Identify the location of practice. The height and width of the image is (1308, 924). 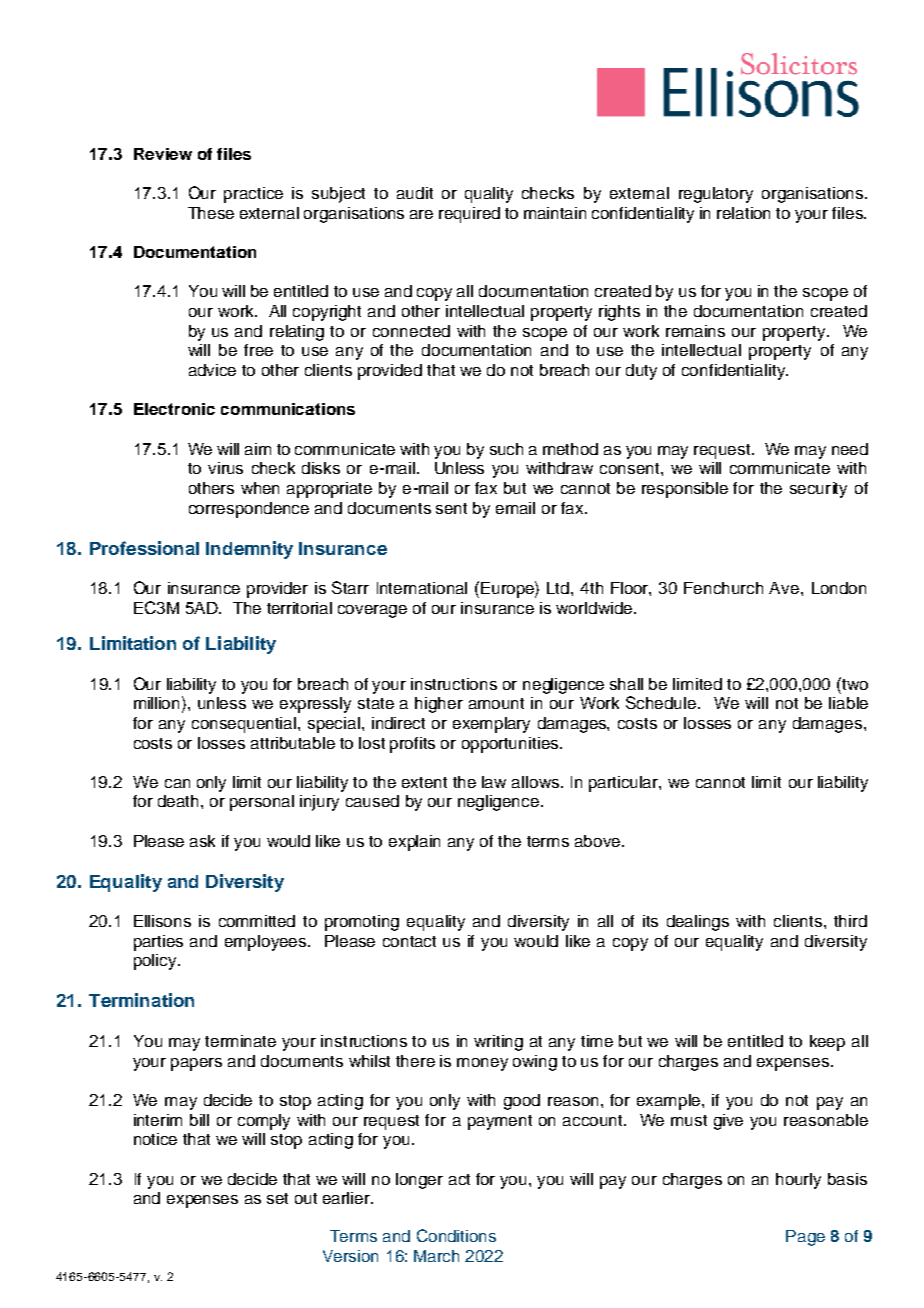
(253, 195).
